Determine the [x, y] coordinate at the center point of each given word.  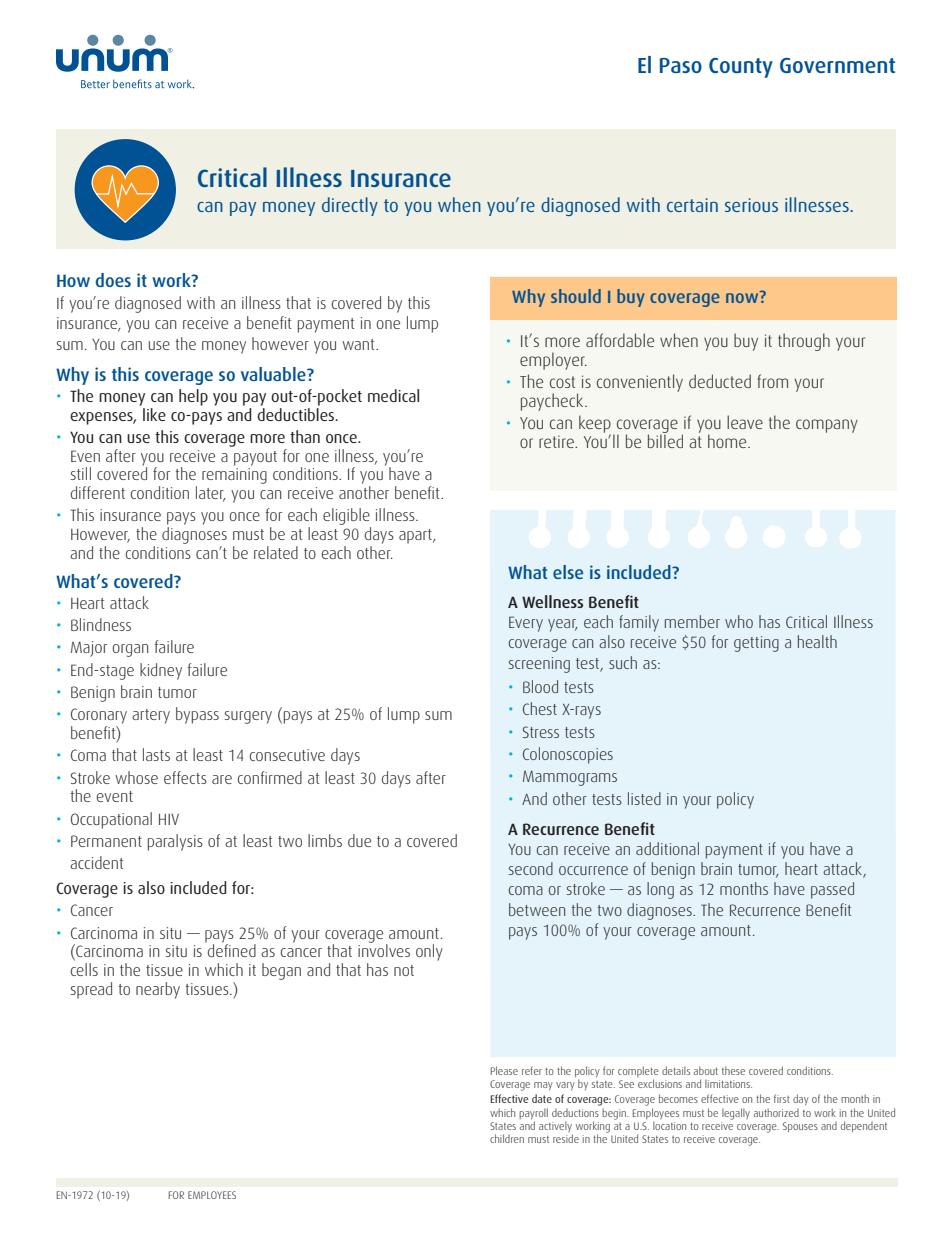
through [804, 342]
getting [756, 644]
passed [832, 890]
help [193, 397]
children [507, 1138]
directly [350, 206]
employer [553, 361]
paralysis [175, 842]
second [531, 868]
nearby [158, 990]
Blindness [101, 624]
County [741, 68]
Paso [681, 65]
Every [526, 624]
